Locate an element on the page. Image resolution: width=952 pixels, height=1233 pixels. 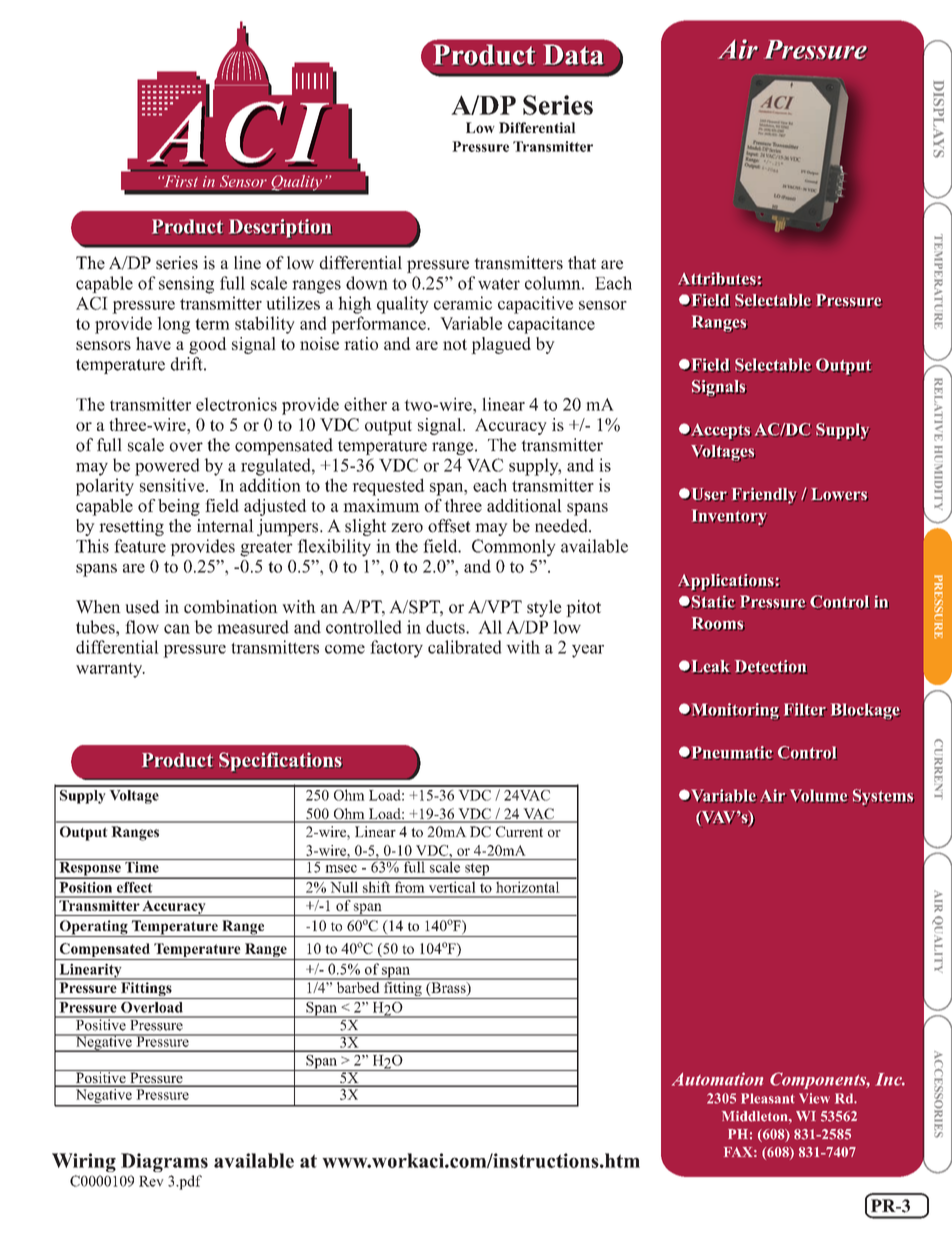
warranty is located at coordinates (110, 670).
